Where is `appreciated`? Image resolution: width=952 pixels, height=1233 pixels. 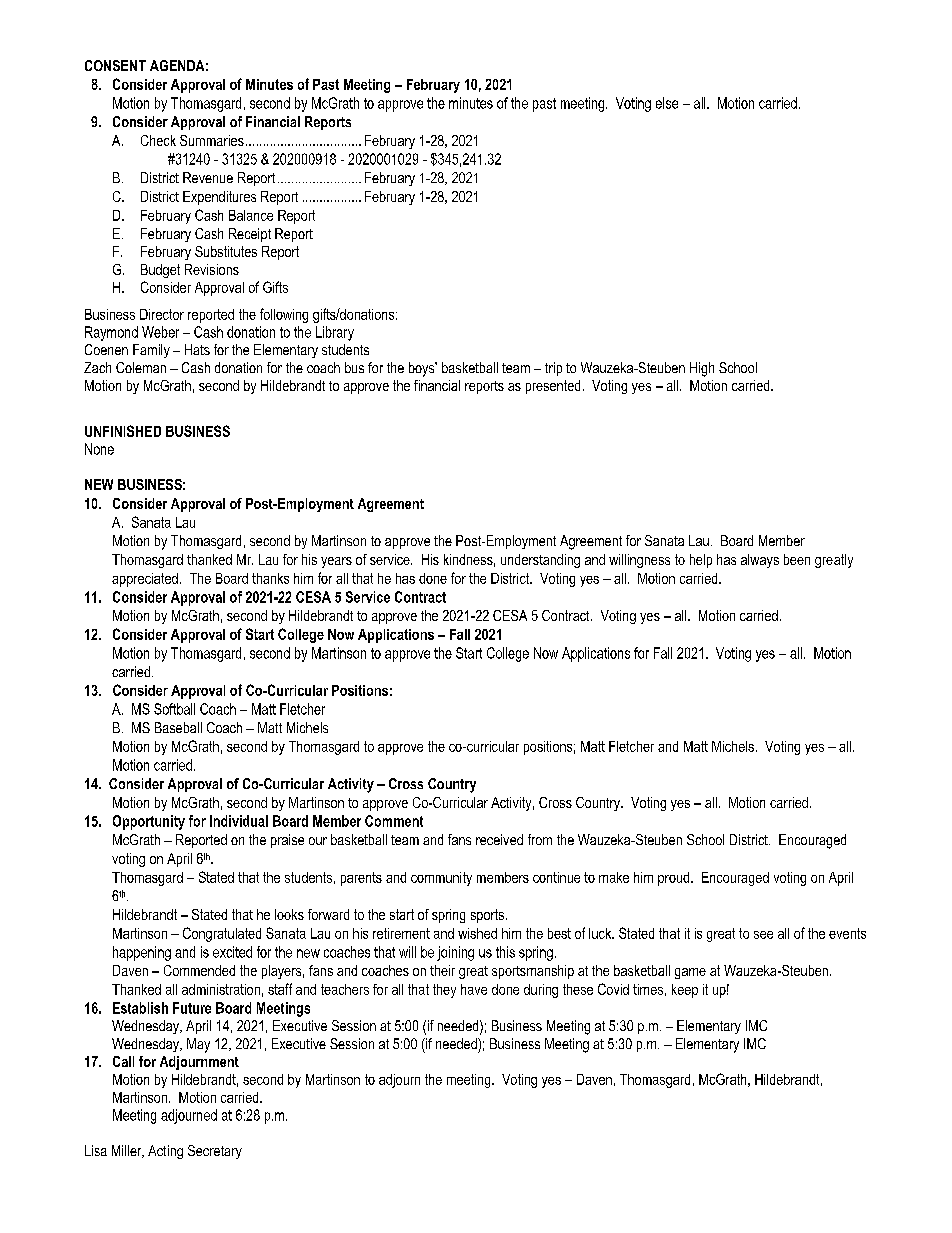 appreciated is located at coordinates (145, 580).
